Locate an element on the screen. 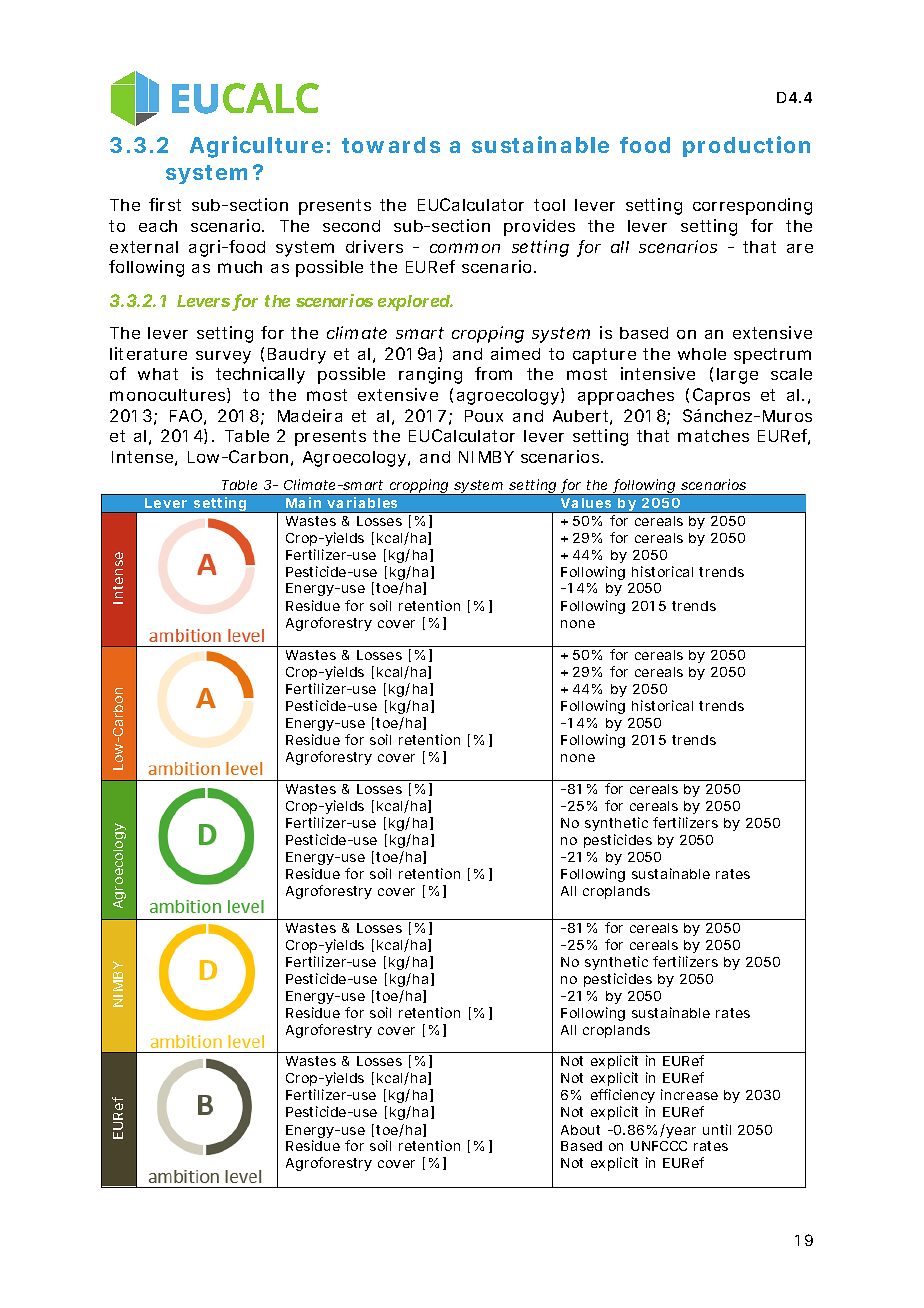  Madeira is located at coordinates (310, 415).
